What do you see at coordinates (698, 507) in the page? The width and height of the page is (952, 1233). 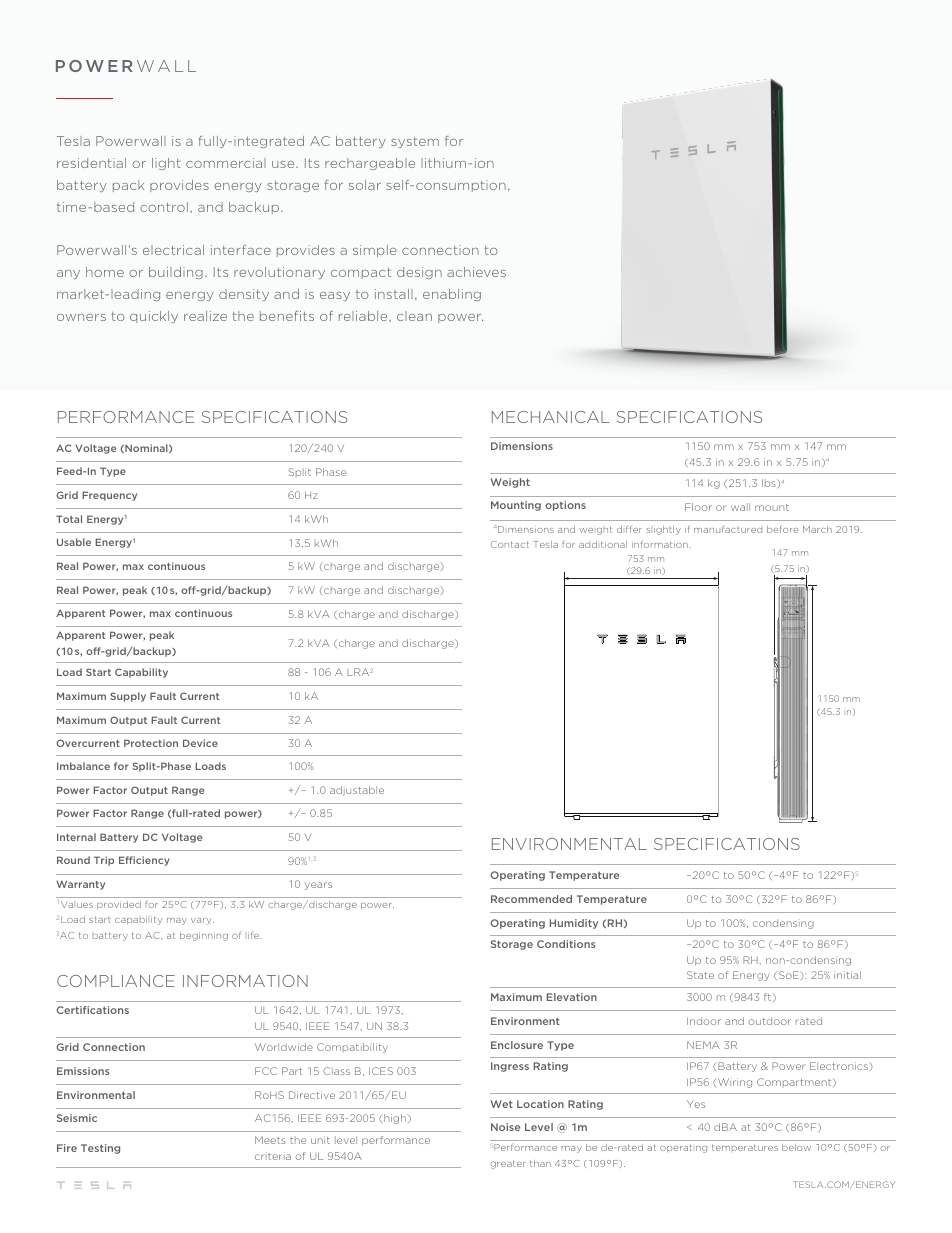 I see `Floor` at bounding box center [698, 507].
